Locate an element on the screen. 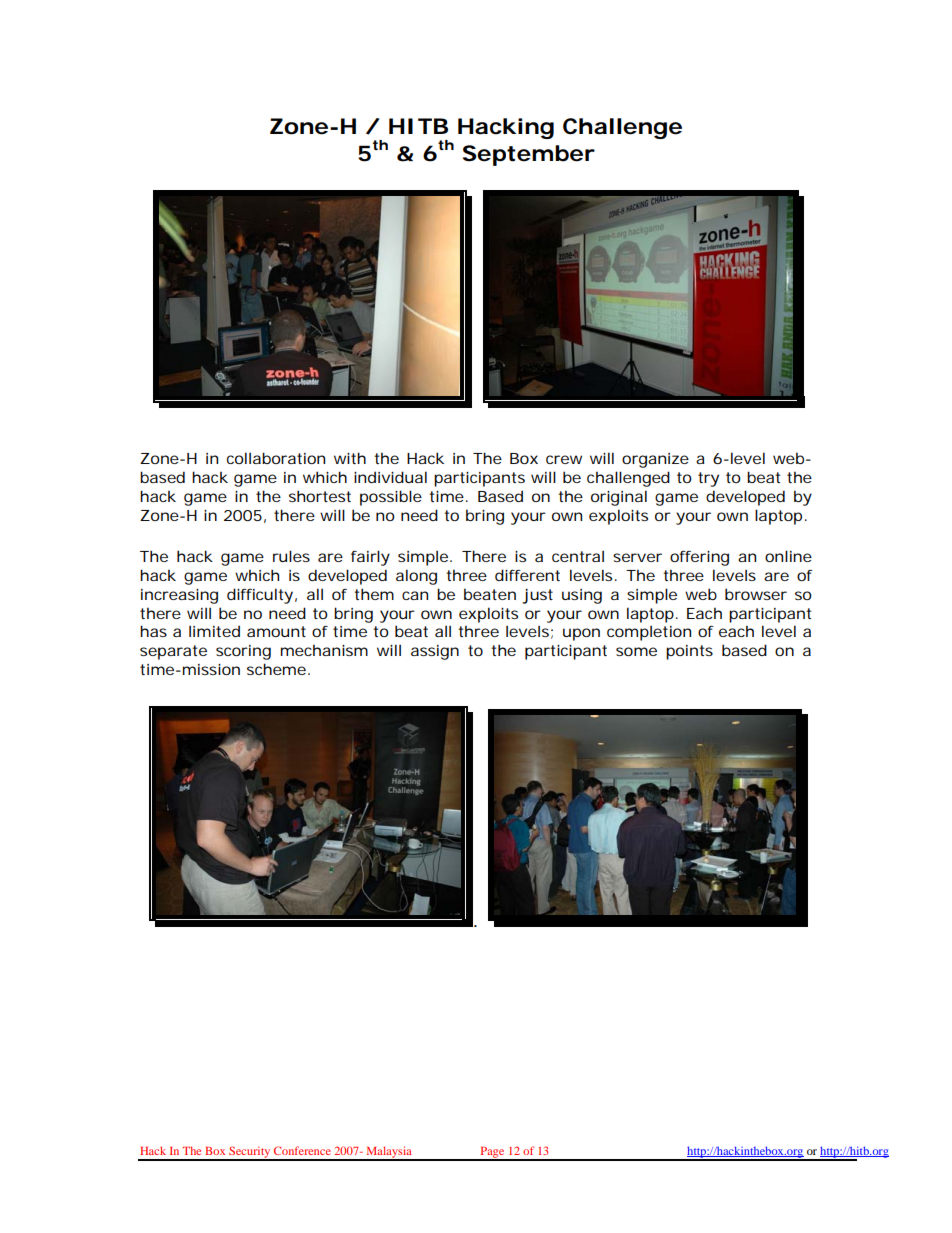 This screenshot has width=952, height=1233. September is located at coordinates (529, 155).
